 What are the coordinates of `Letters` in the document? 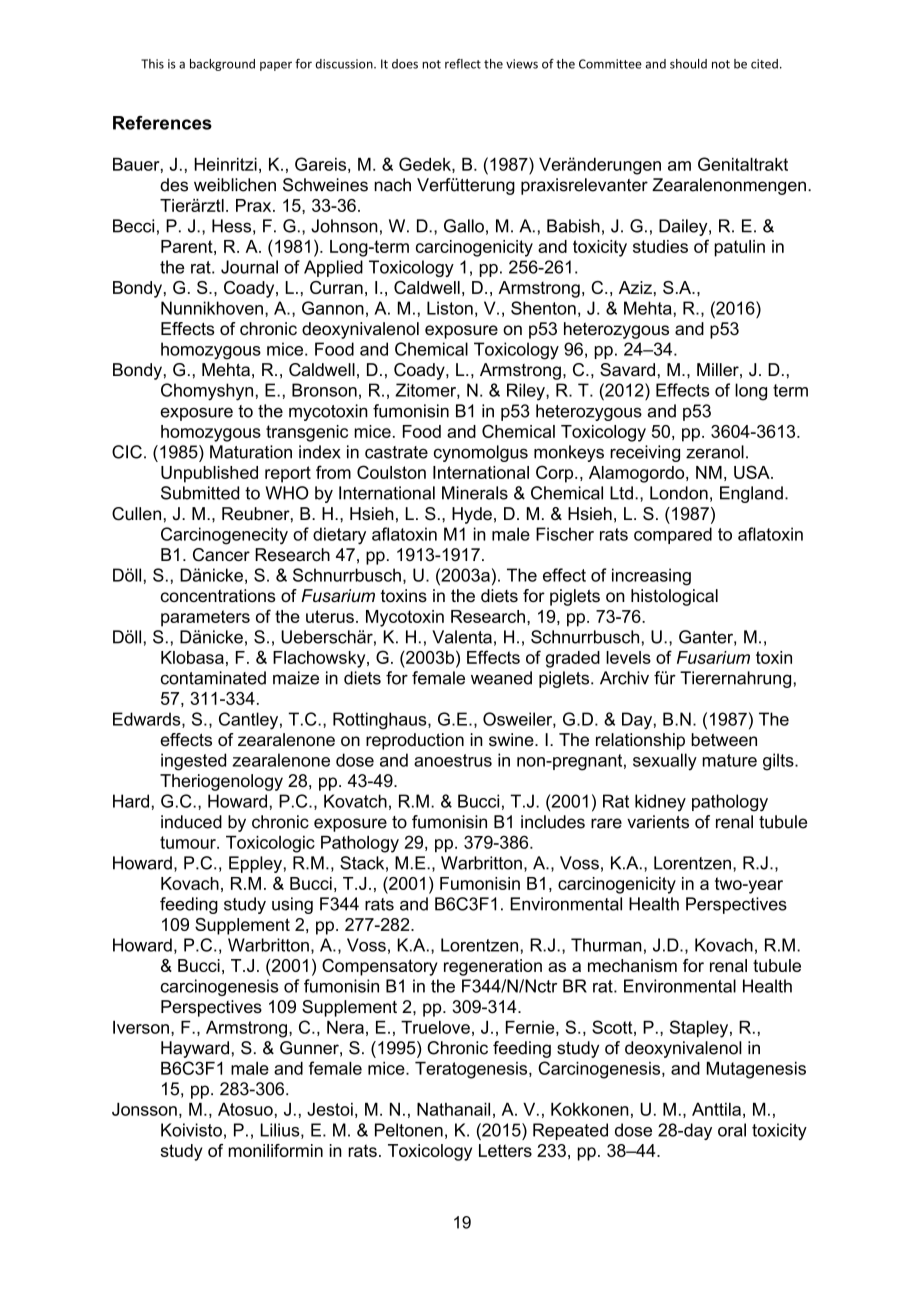 It's located at (505, 1150).
